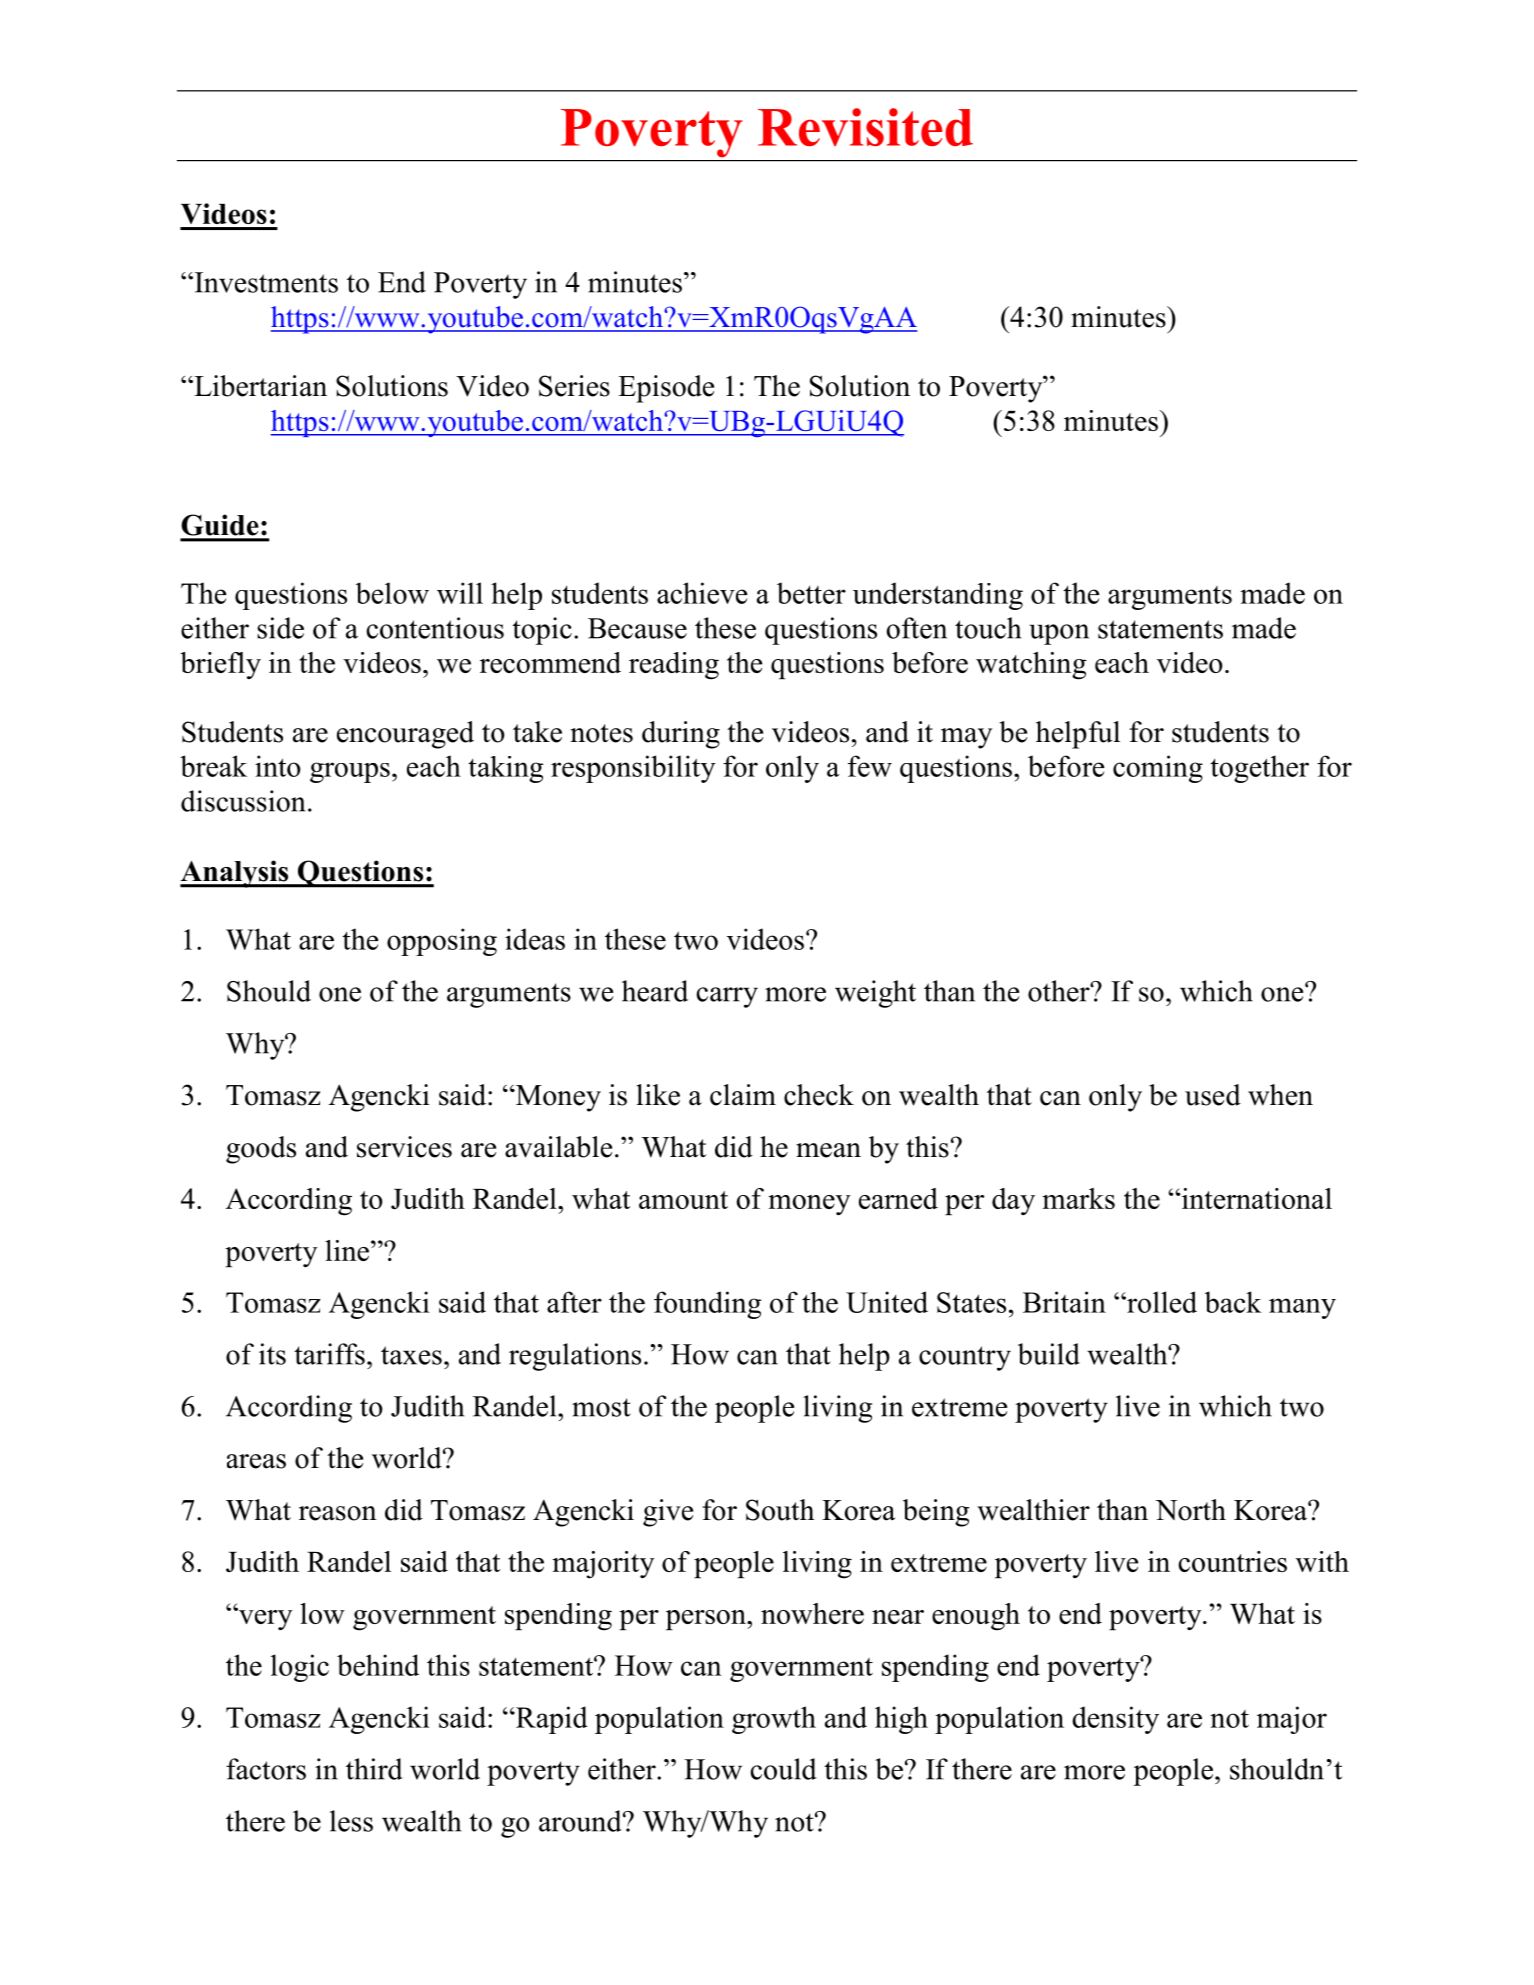  What do you see at coordinates (374, 1769) in the screenshot?
I see `third` at bounding box center [374, 1769].
